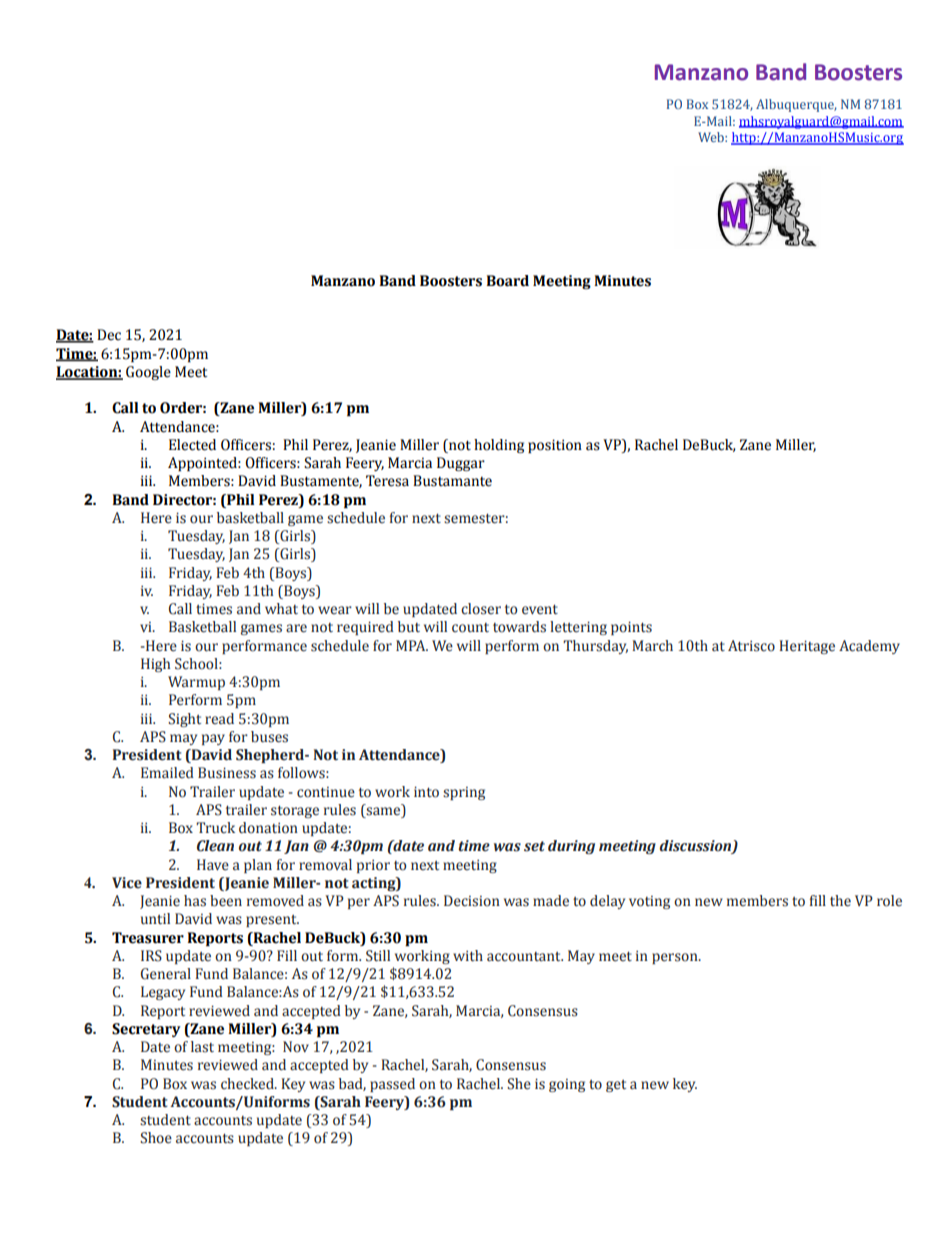 The image size is (952, 1233). Describe the element at coordinates (807, 647) in the page. I see `Heritage` at that location.
